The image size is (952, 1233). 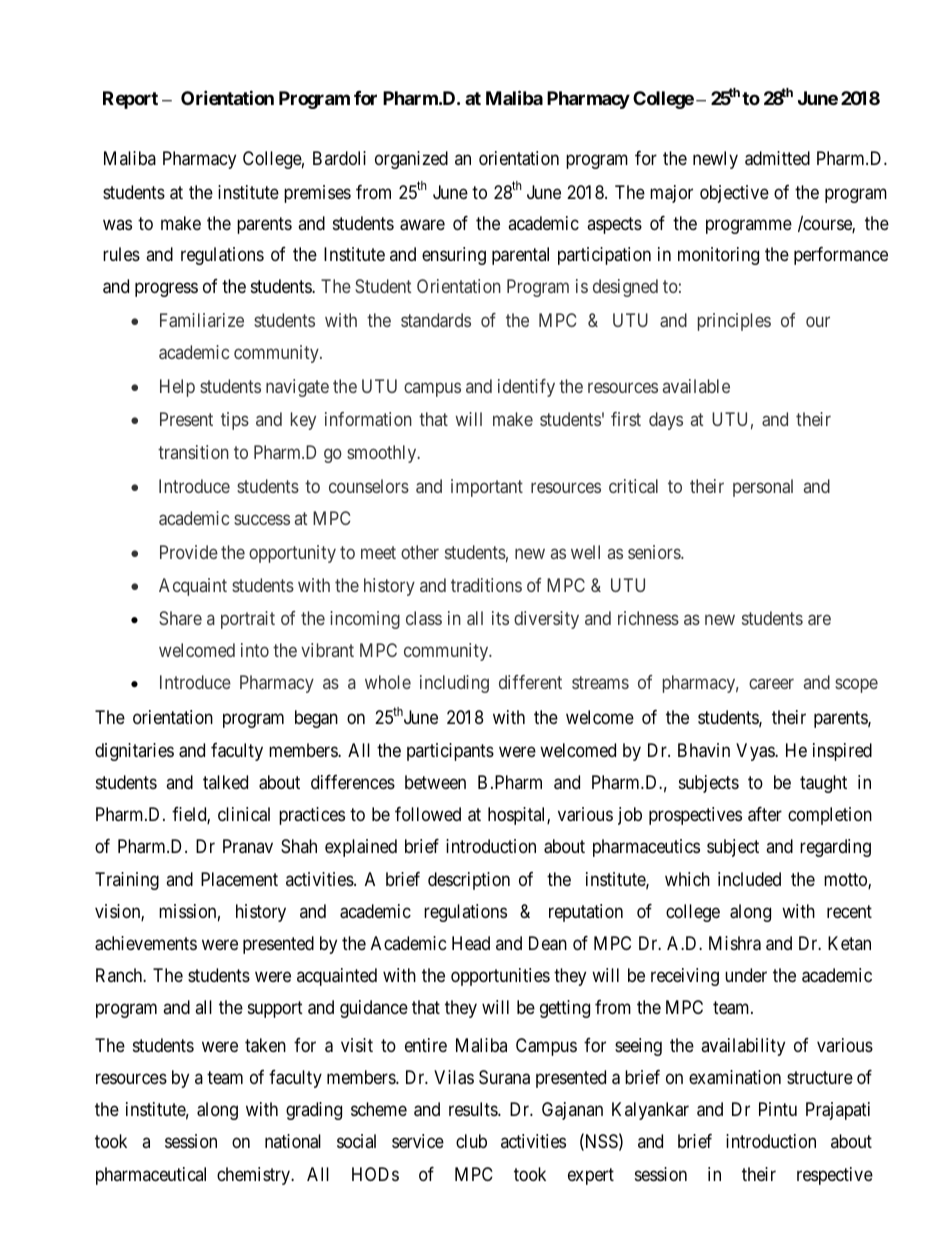 I want to click on followed, so click(x=428, y=814).
